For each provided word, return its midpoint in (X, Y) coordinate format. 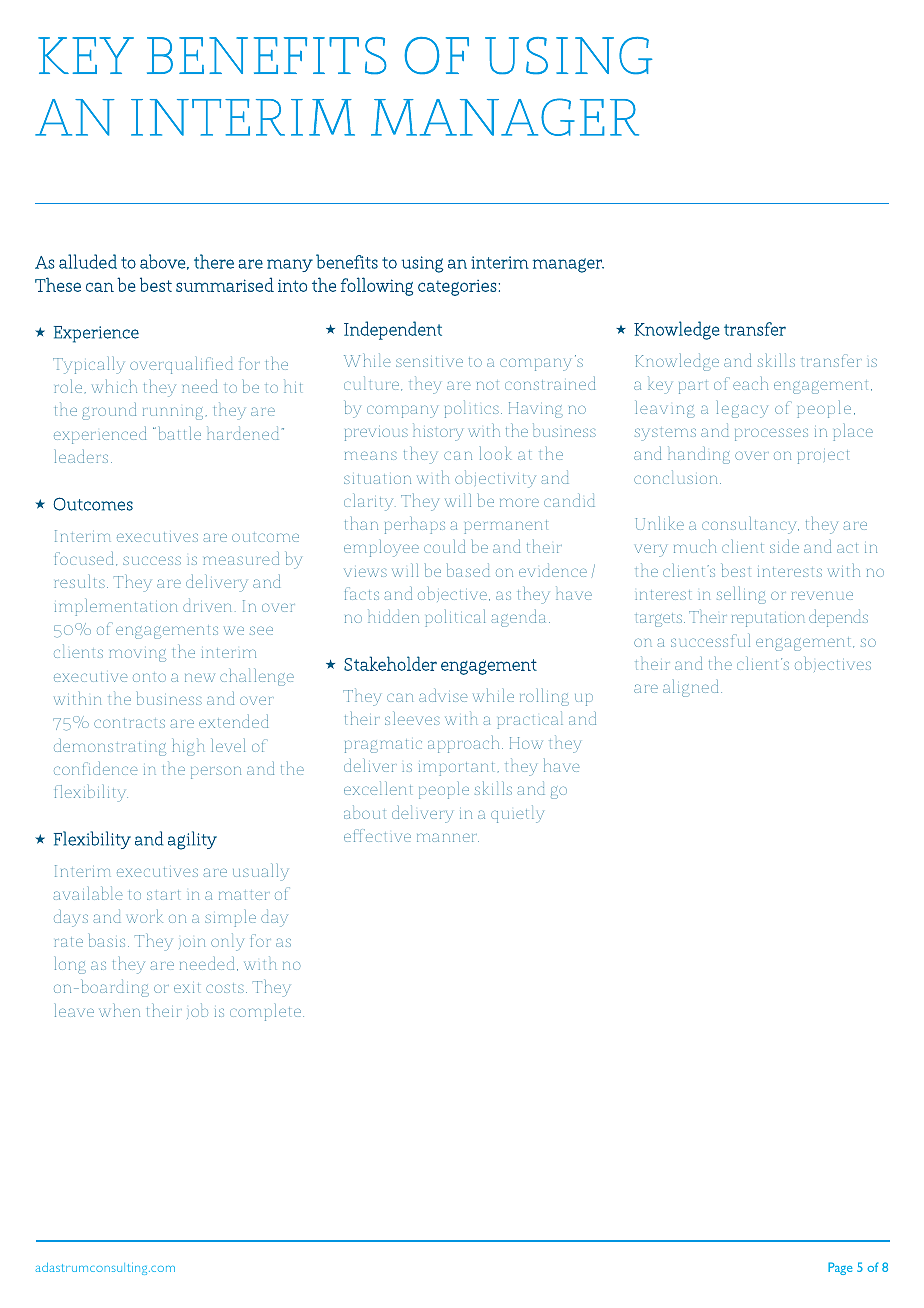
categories (457, 288)
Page (840, 1268)
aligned (692, 688)
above (162, 261)
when (119, 1010)
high (188, 747)
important (456, 769)
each (750, 383)
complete (265, 1012)
